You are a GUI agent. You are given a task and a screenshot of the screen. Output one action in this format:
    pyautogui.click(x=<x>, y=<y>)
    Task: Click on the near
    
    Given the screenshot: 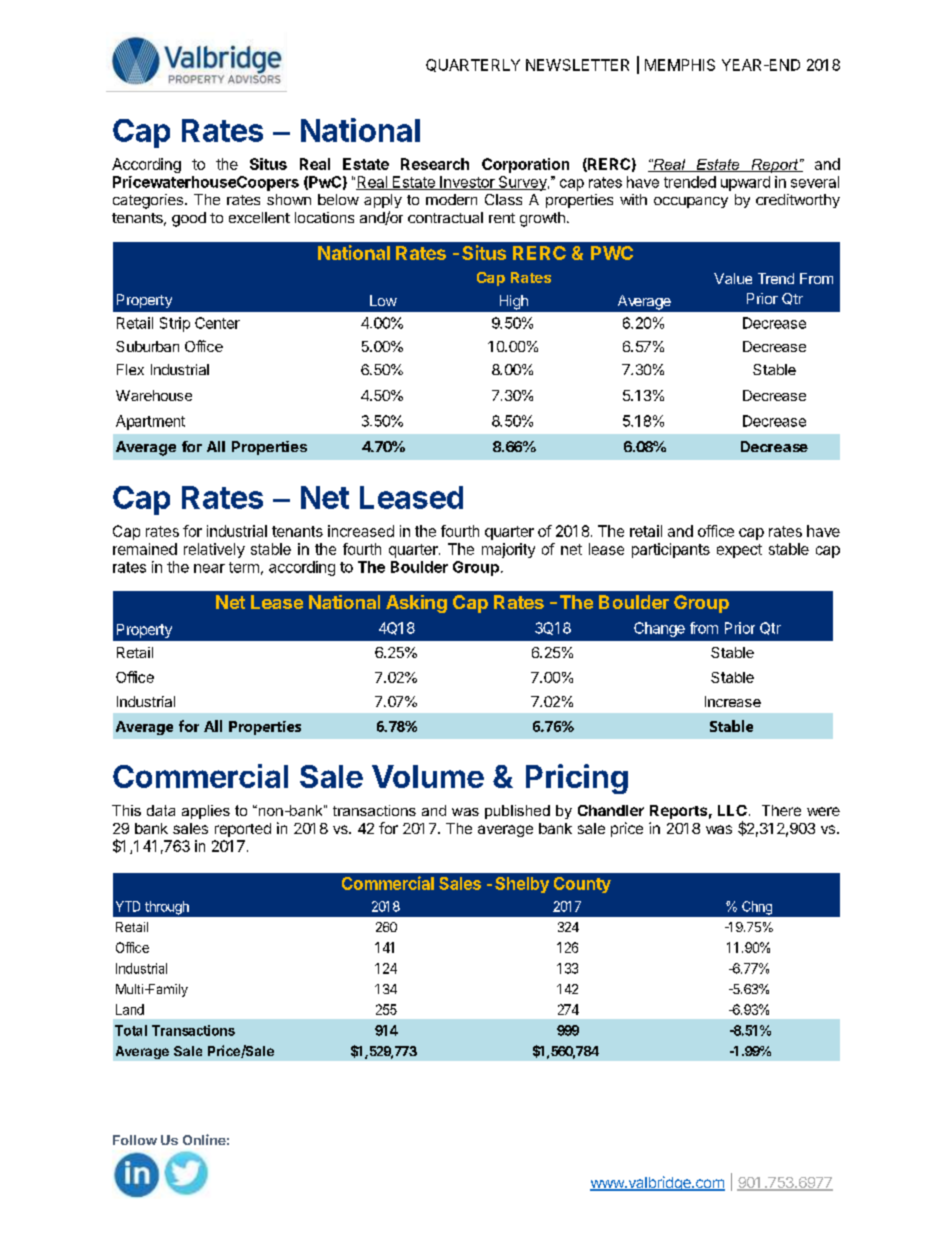 What is the action you would take?
    pyautogui.click(x=209, y=568)
